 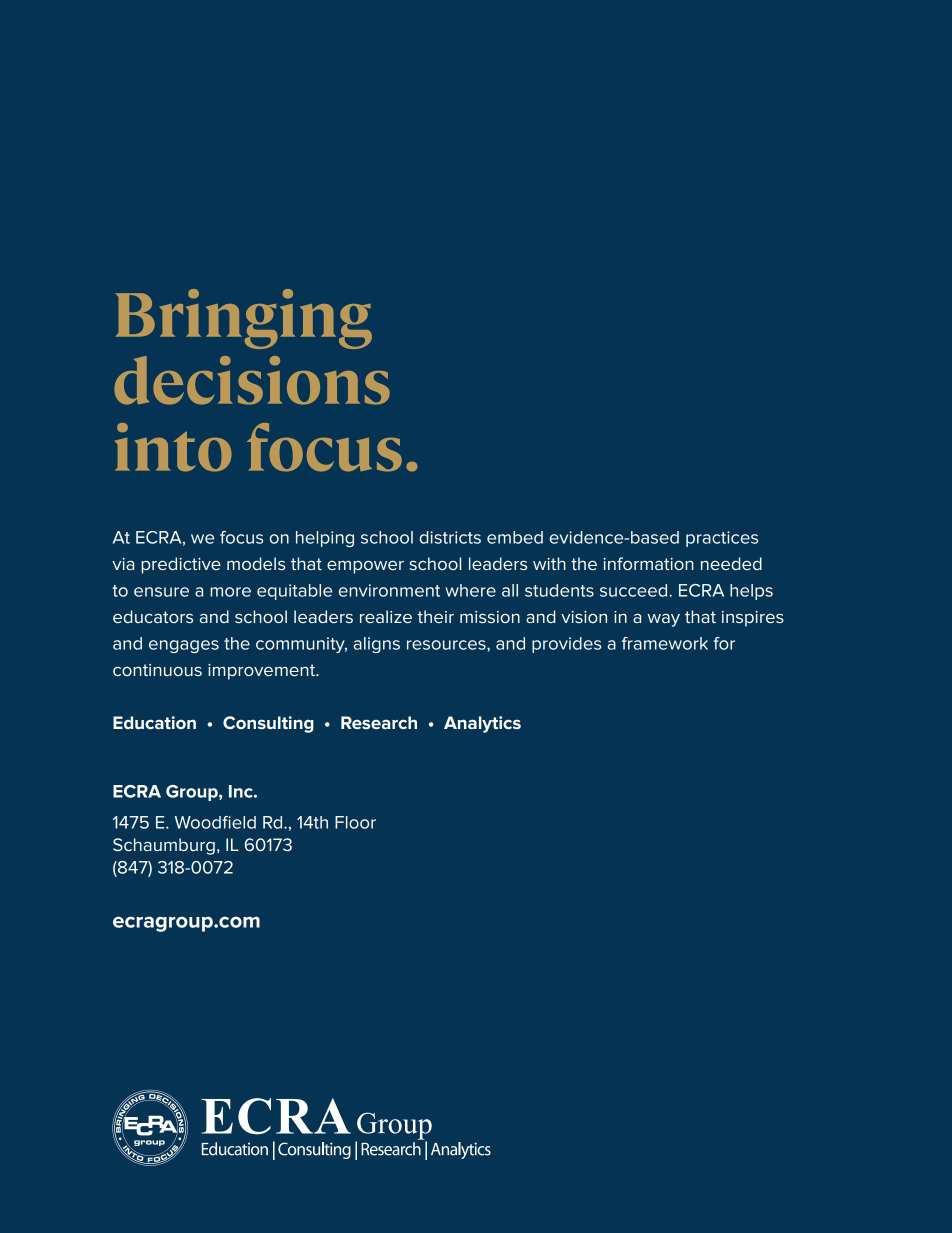 I want to click on resources, so click(x=447, y=646).
